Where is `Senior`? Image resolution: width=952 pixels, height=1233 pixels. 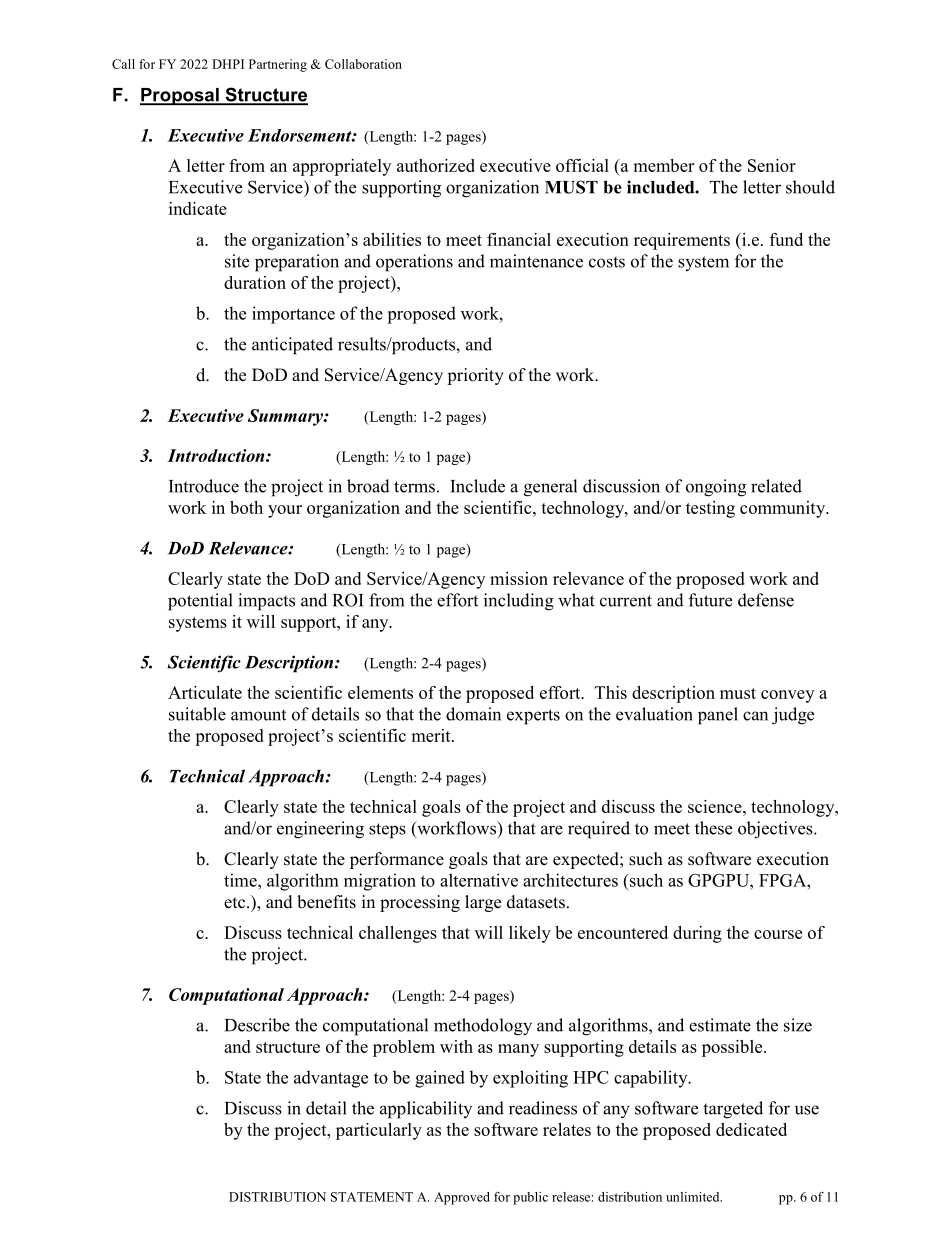 Senior is located at coordinates (772, 165).
